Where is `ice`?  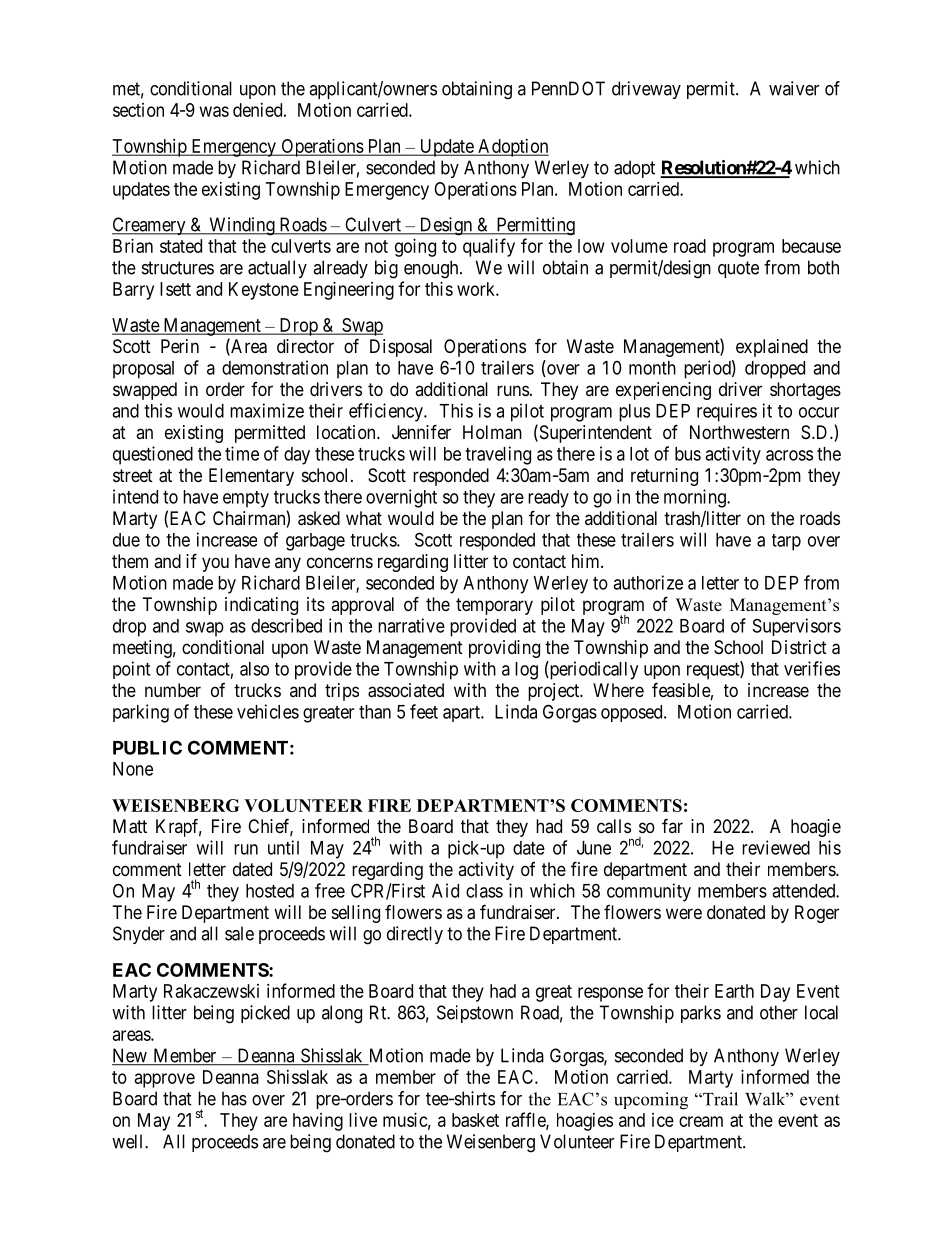 ice is located at coordinates (663, 1120).
